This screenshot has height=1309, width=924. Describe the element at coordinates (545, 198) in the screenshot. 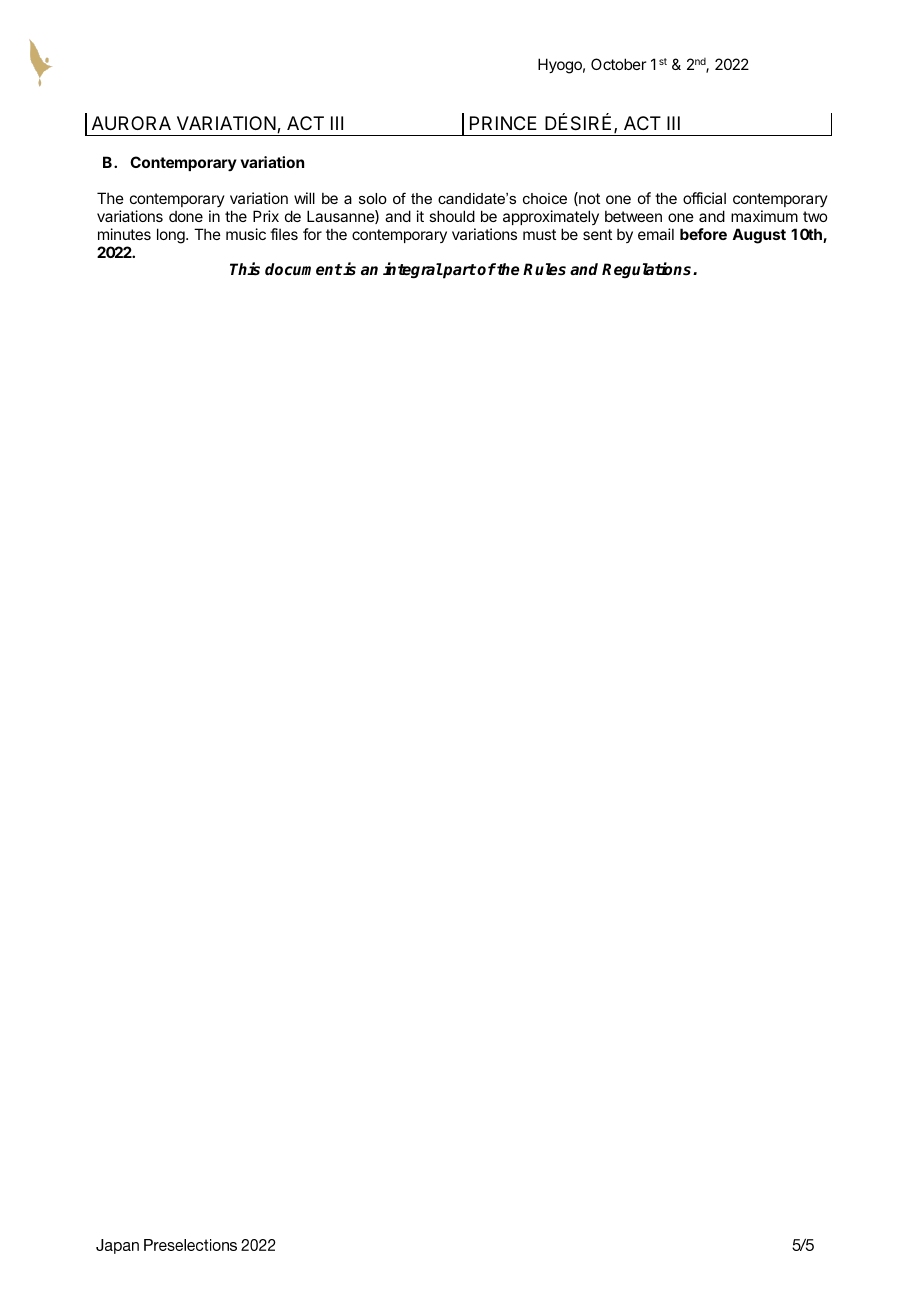

I see `choice` at that location.
